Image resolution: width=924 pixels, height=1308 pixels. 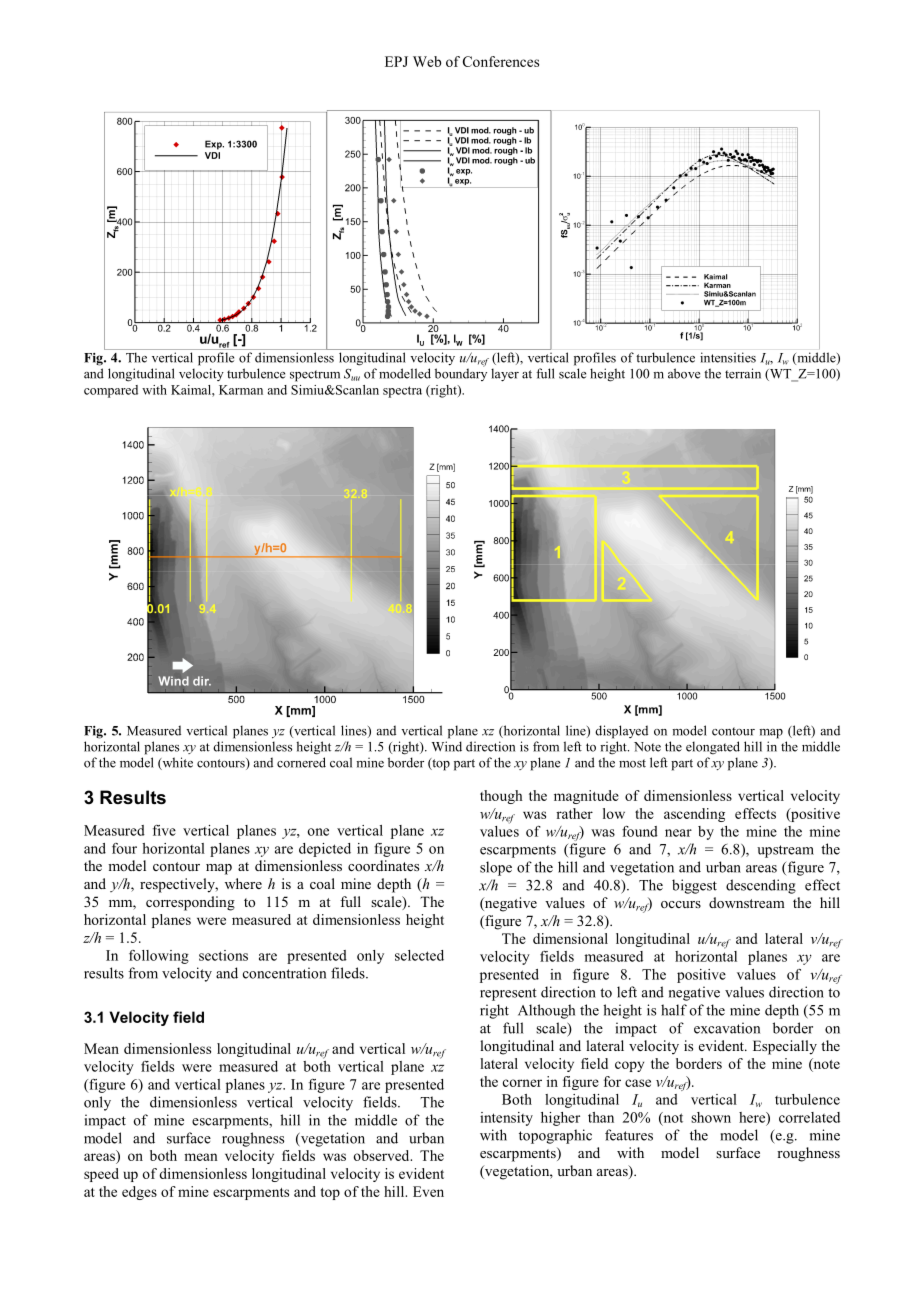 What do you see at coordinates (427, 61) in the screenshot?
I see `Web` at bounding box center [427, 61].
